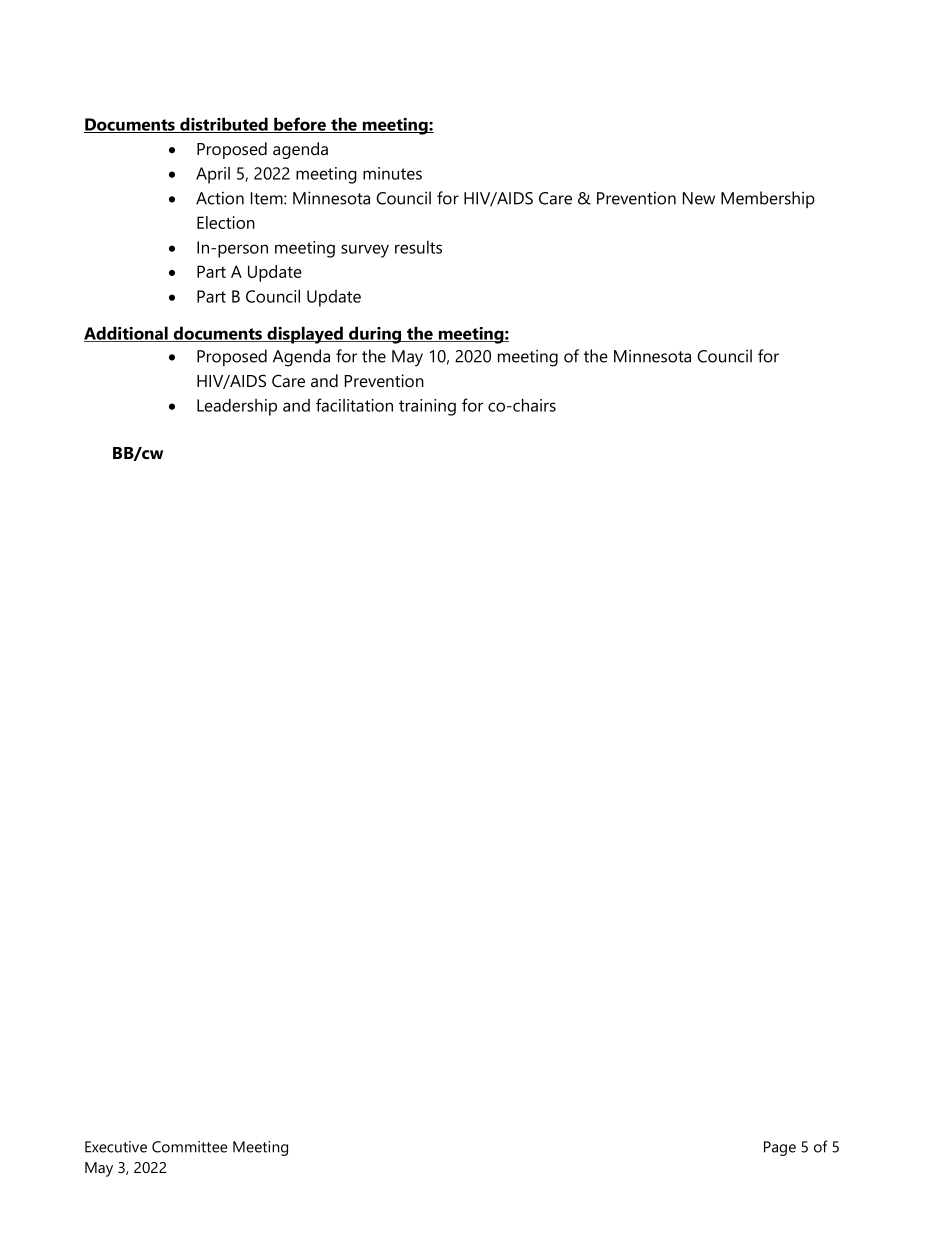 This screenshot has height=1233, width=952. I want to click on Committee, so click(190, 1147).
